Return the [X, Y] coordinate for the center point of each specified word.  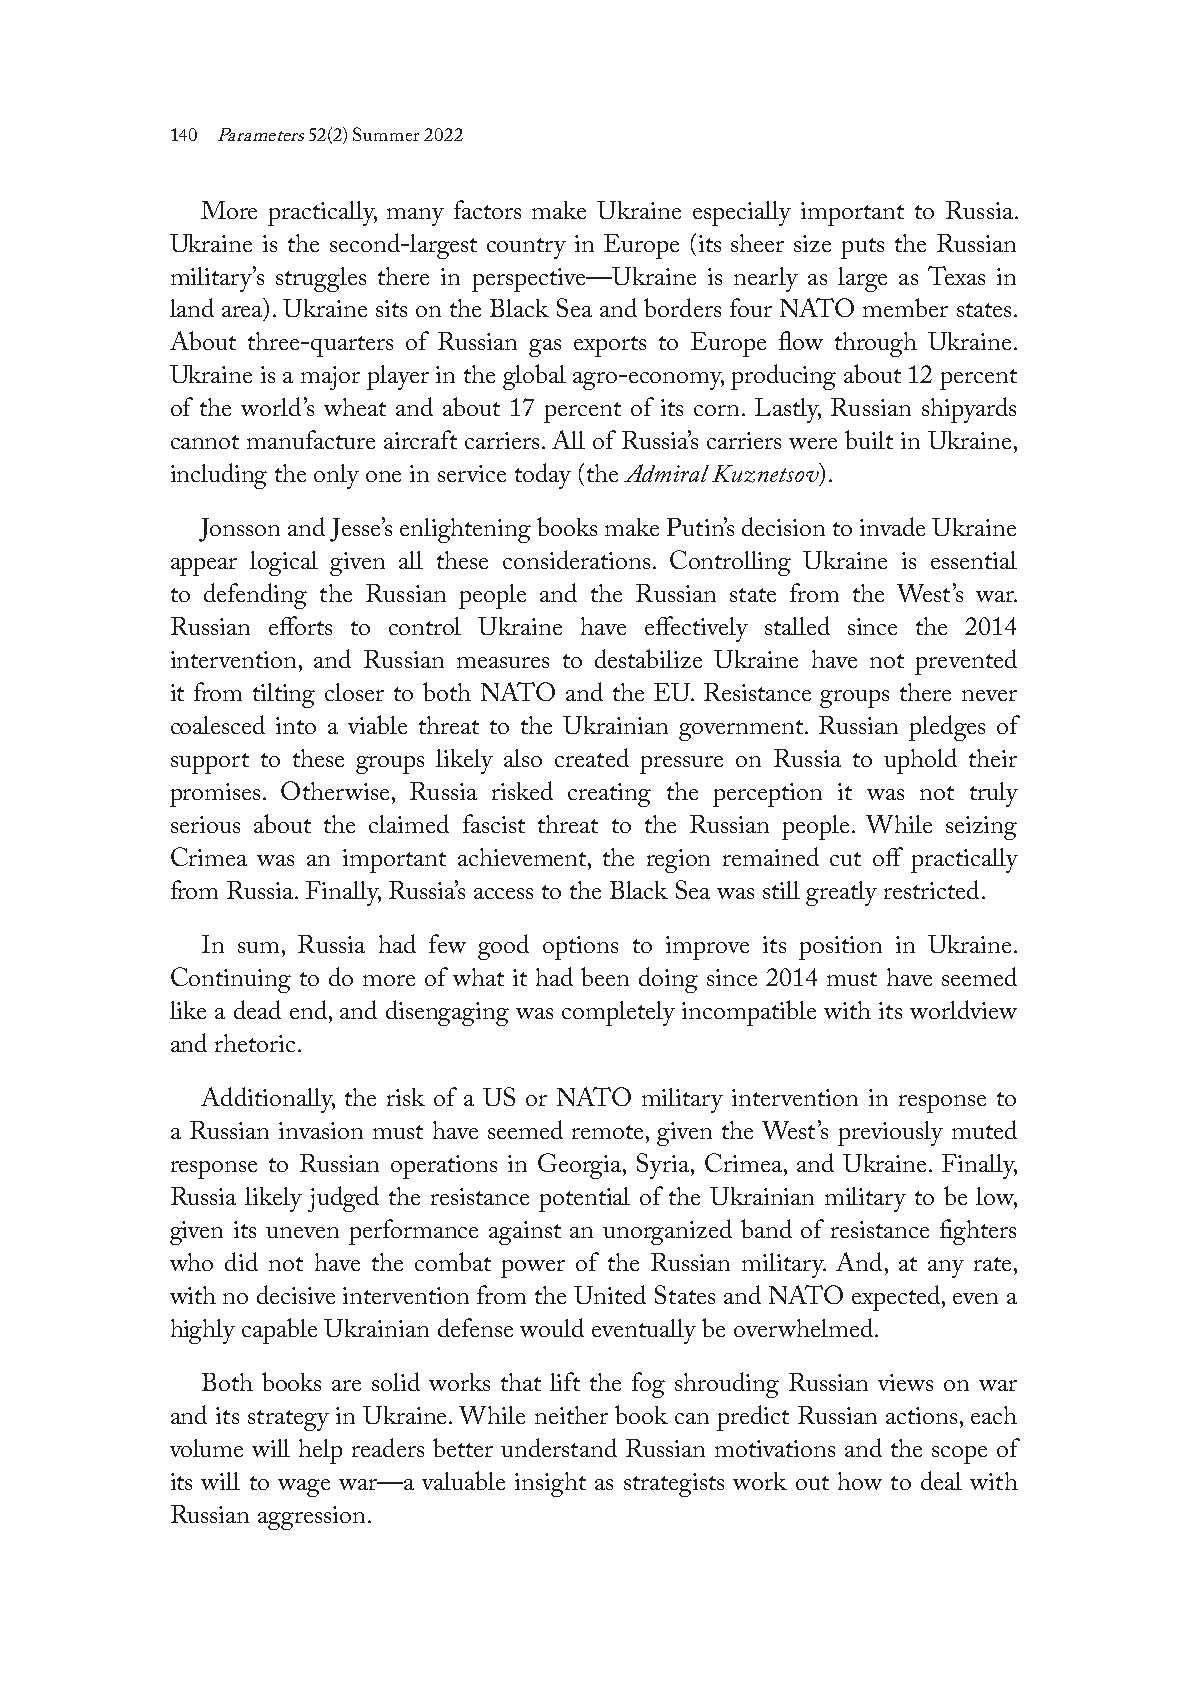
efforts [300, 625]
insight [550, 1484]
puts [862, 248]
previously [890, 1133]
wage [304, 1488]
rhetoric [257, 1043]
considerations [576, 559]
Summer [386, 134]
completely [618, 1013]
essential [974, 560]
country [526, 248]
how [860, 1481]
